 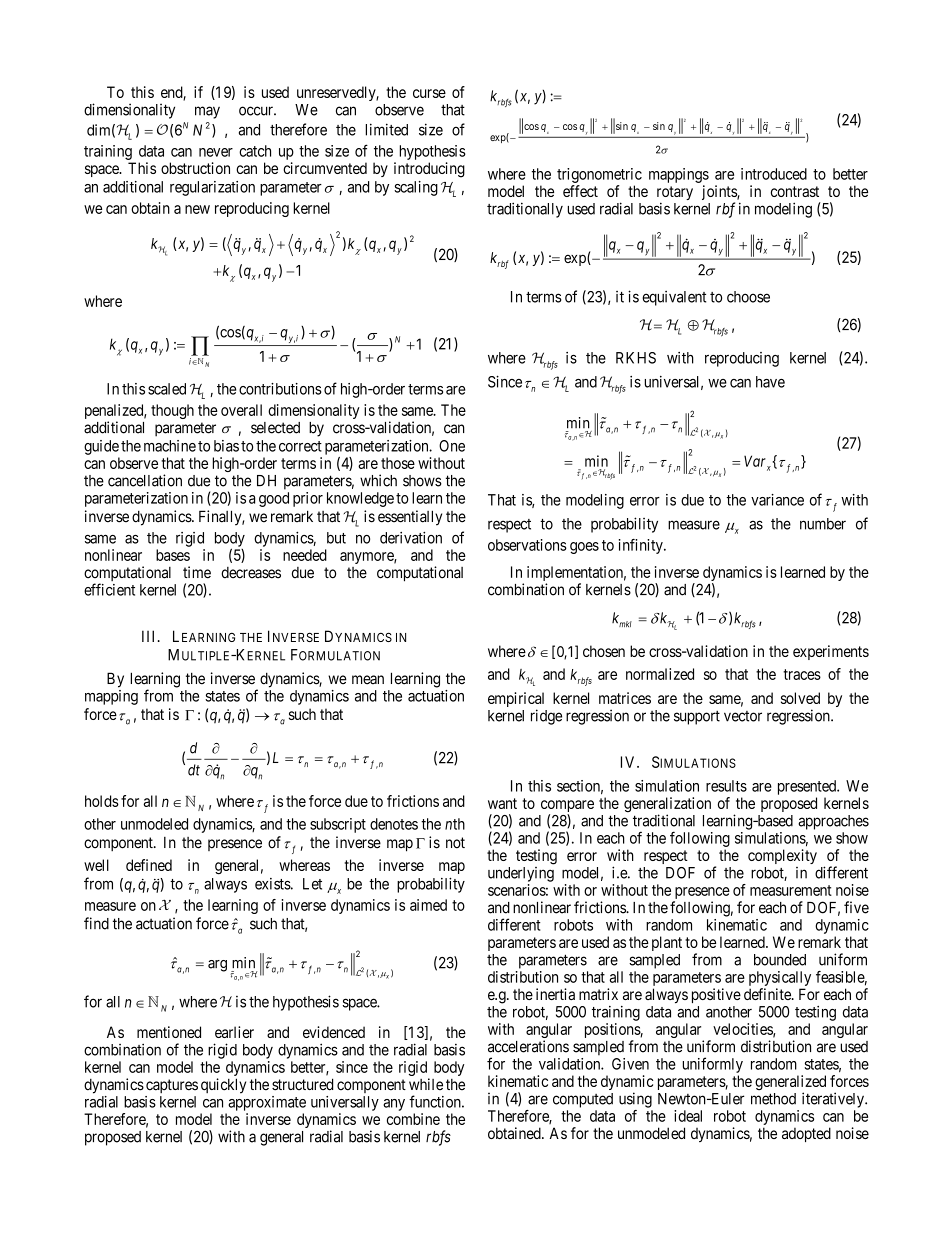 I want to click on may, so click(x=207, y=112).
